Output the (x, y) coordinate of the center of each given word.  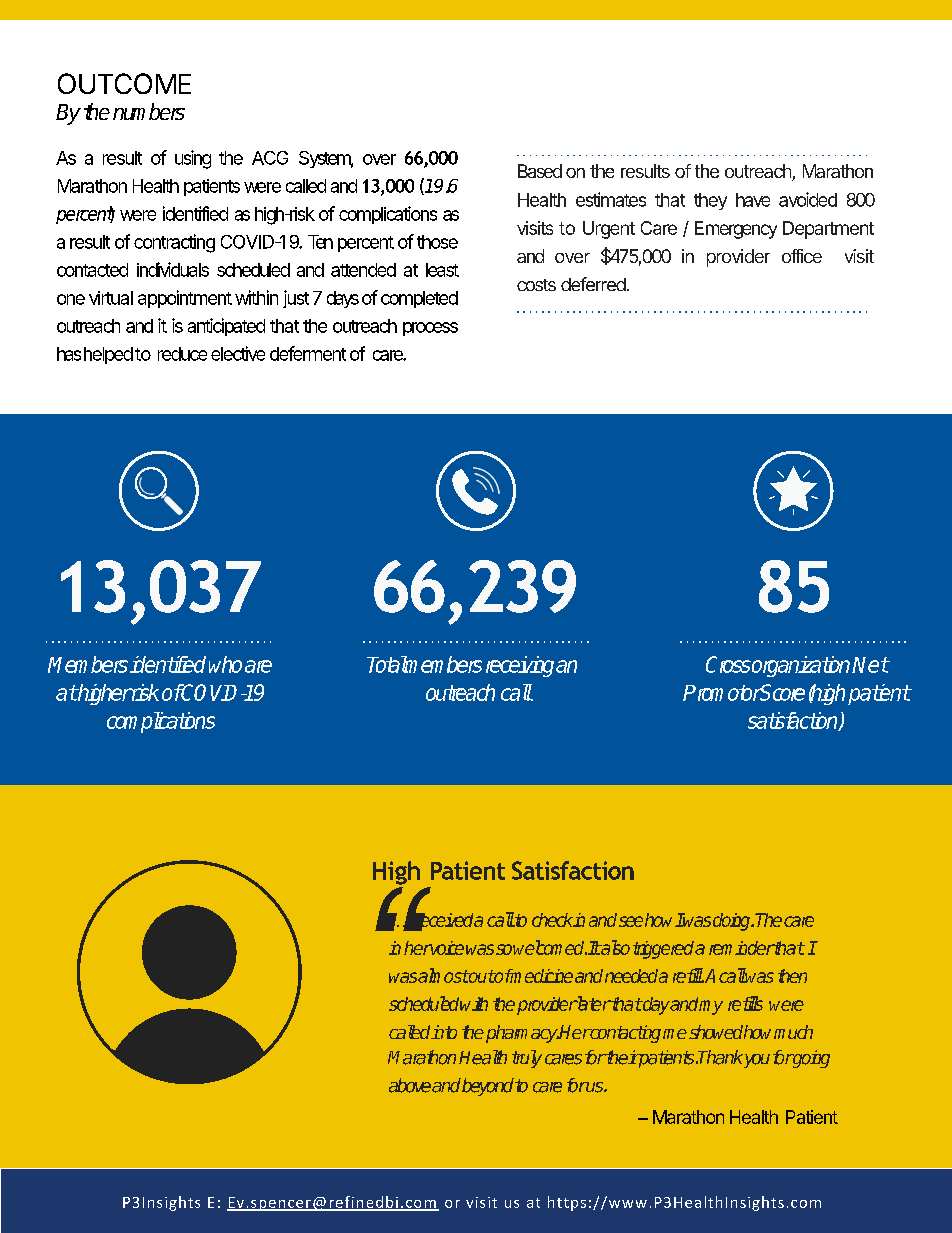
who (225, 664)
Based (540, 171)
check (553, 920)
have (753, 200)
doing (733, 922)
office (802, 256)
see (631, 921)
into (444, 1032)
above (411, 1085)
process (430, 329)
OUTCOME (124, 83)
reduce (182, 354)
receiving (521, 666)
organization (802, 666)
